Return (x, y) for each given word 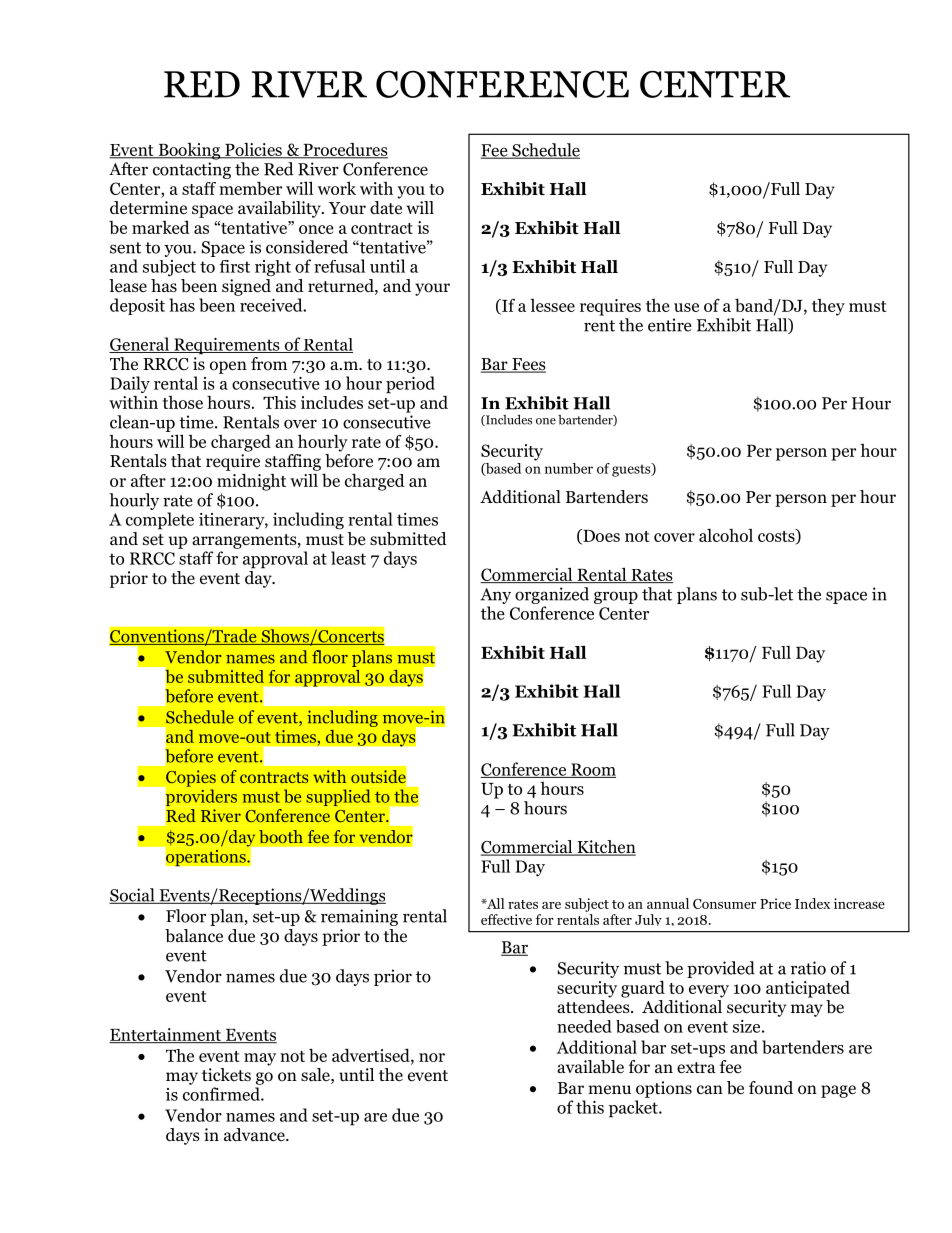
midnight (251, 482)
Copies (190, 779)
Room (592, 770)
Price (775, 903)
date (386, 207)
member (250, 188)
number (569, 468)
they (828, 307)
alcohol (726, 535)
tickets (226, 1074)
